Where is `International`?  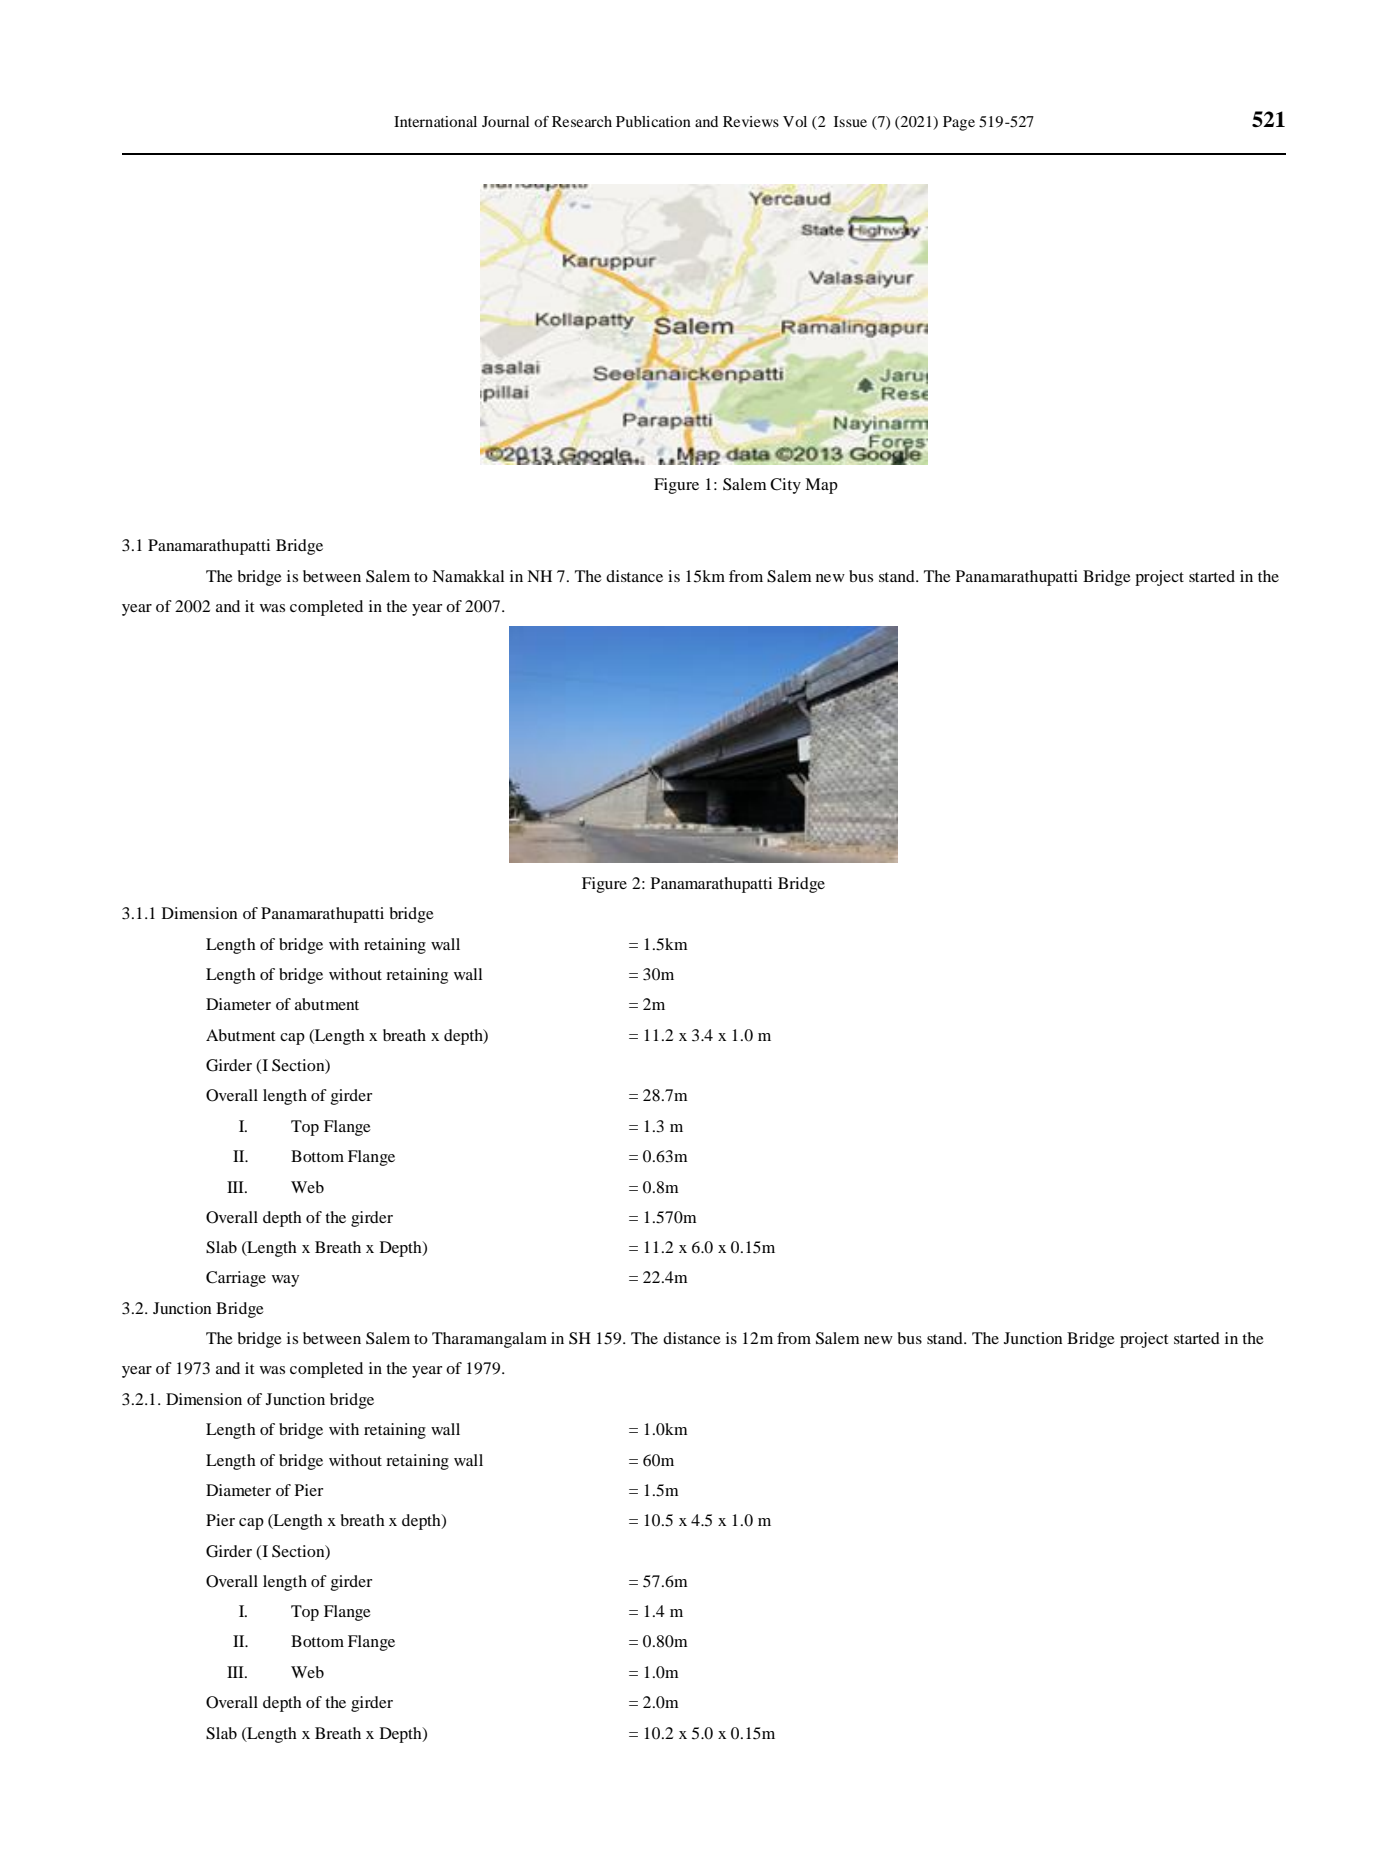 International is located at coordinates (435, 121).
